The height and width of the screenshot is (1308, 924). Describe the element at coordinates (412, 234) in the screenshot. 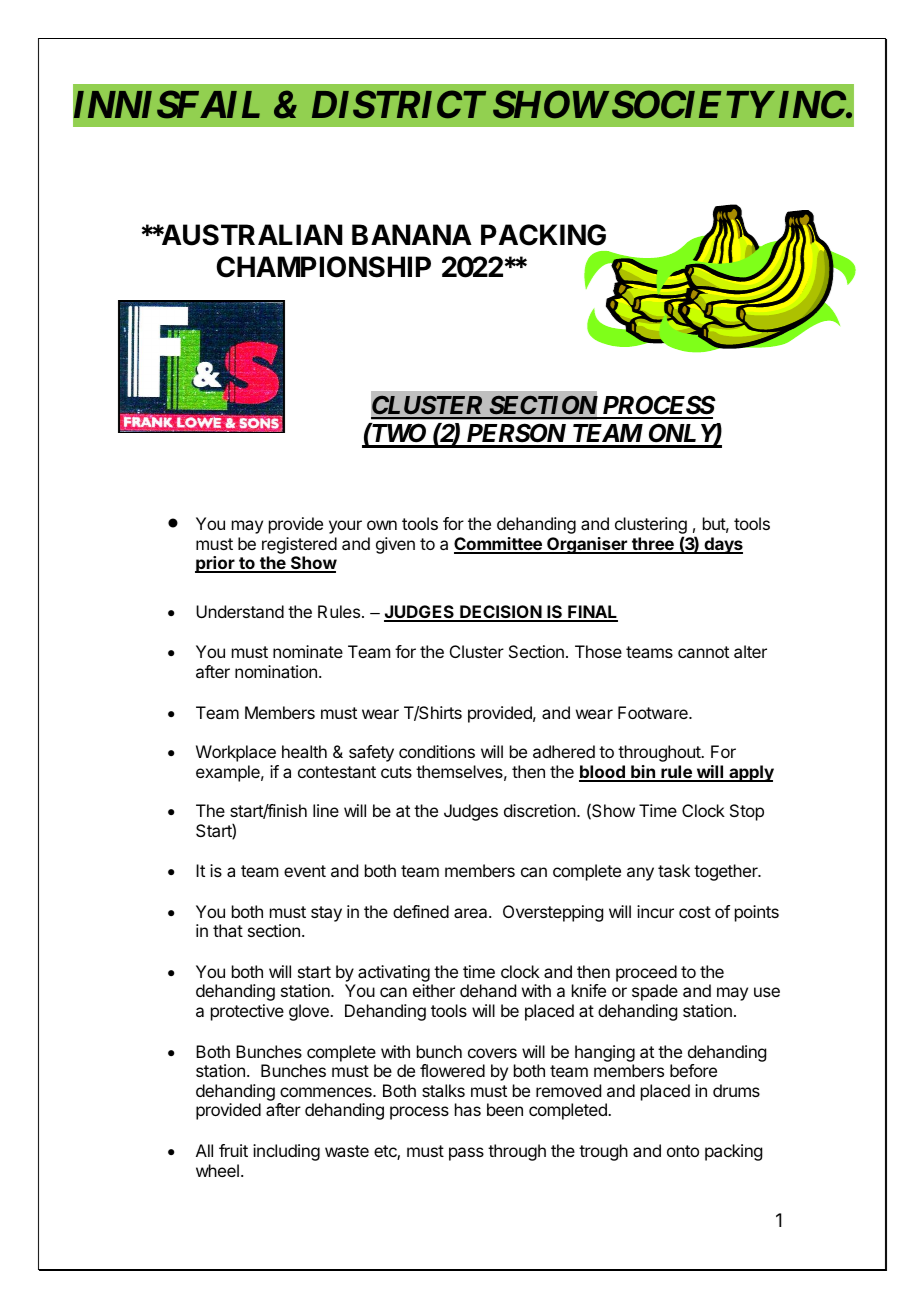

I see `BANANA` at that location.
